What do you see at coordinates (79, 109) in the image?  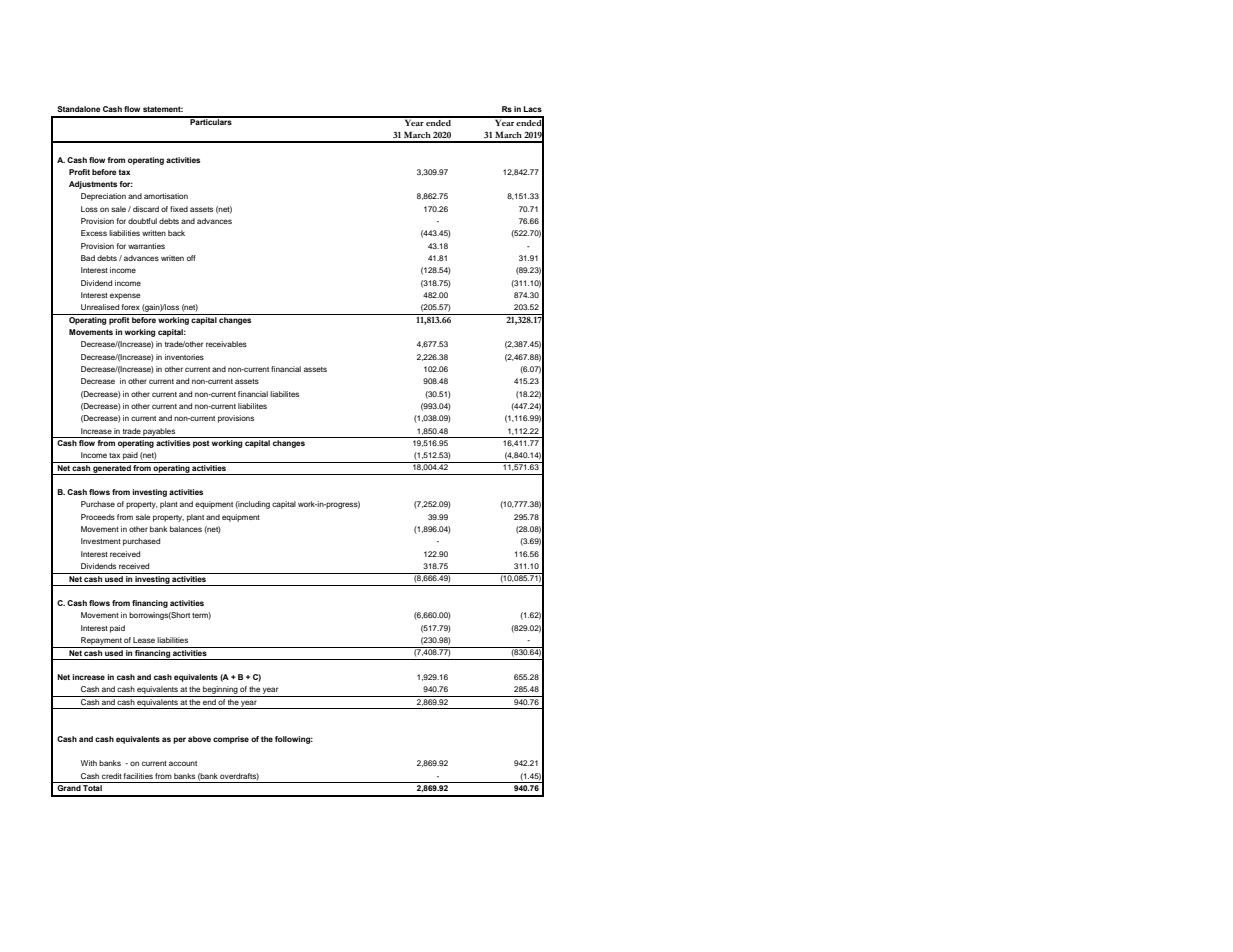 I see `Standalone` at bounding box center [79, 109].
